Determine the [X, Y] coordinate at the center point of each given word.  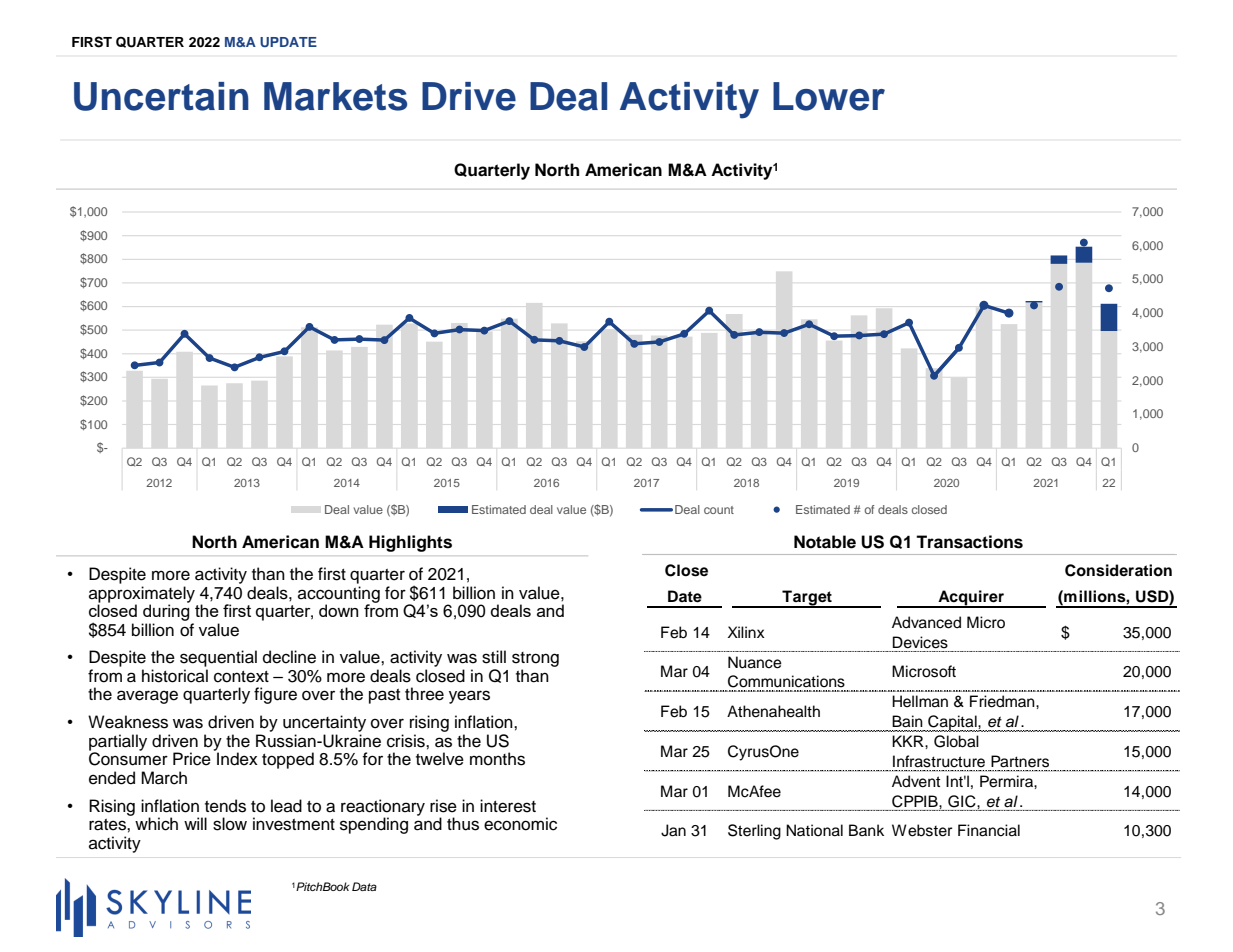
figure [275, 695]
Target [807, 599]
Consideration [1118, 570]
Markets [335, 96]
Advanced [926, 622]
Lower [829, 96]
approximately [142, 595]
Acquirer [971, 599]
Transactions [969, 542]
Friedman [1003, 701]
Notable [825, 542]
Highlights [410, 543]
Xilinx [746, 632]
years [469, 697]
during [166, 611]
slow [230, 824]
